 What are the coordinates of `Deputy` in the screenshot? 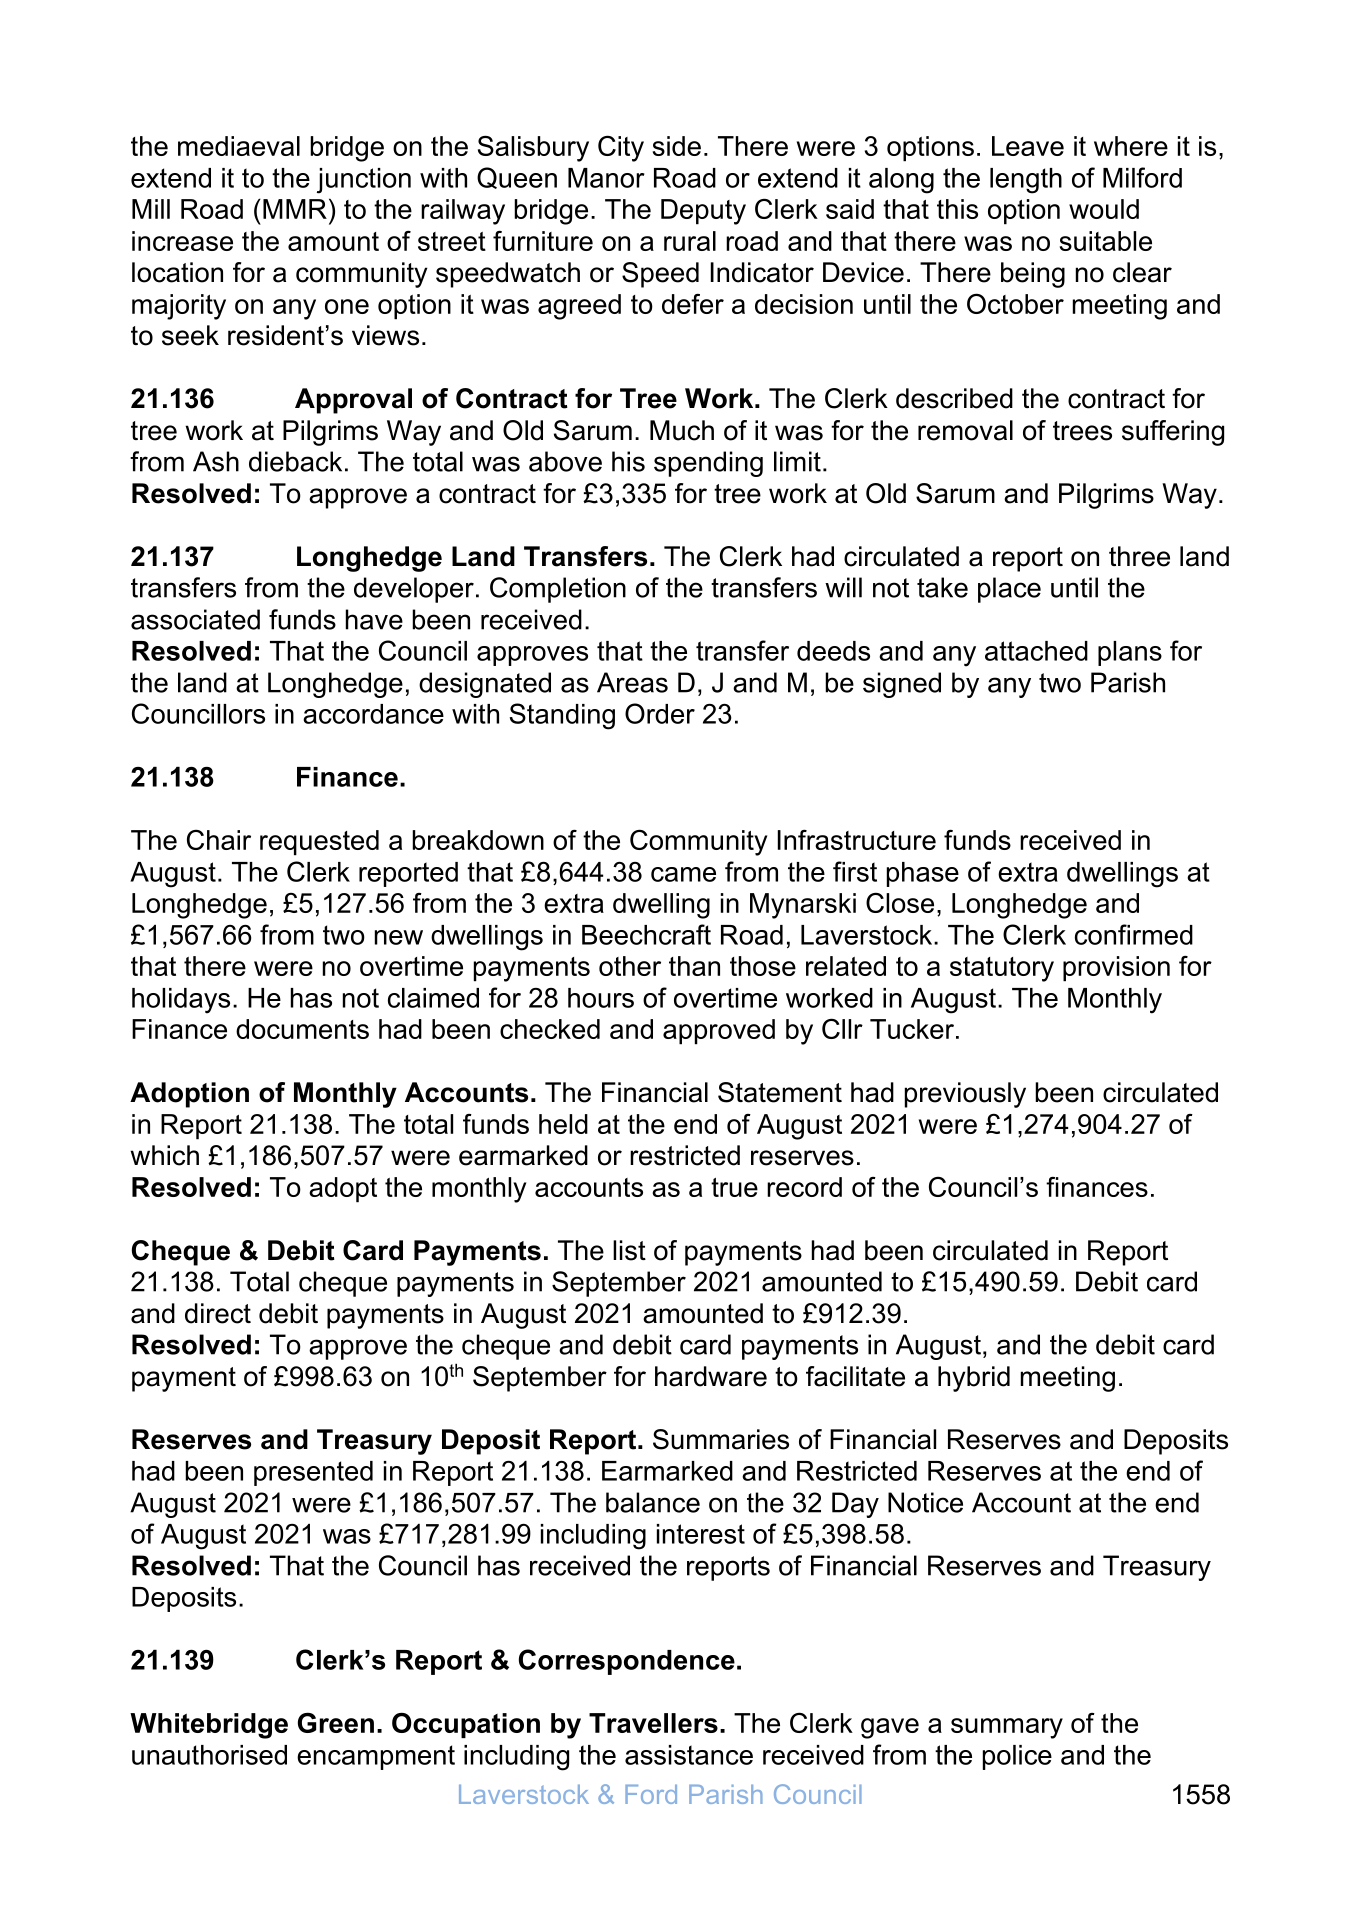 It's located at (703, 212).
